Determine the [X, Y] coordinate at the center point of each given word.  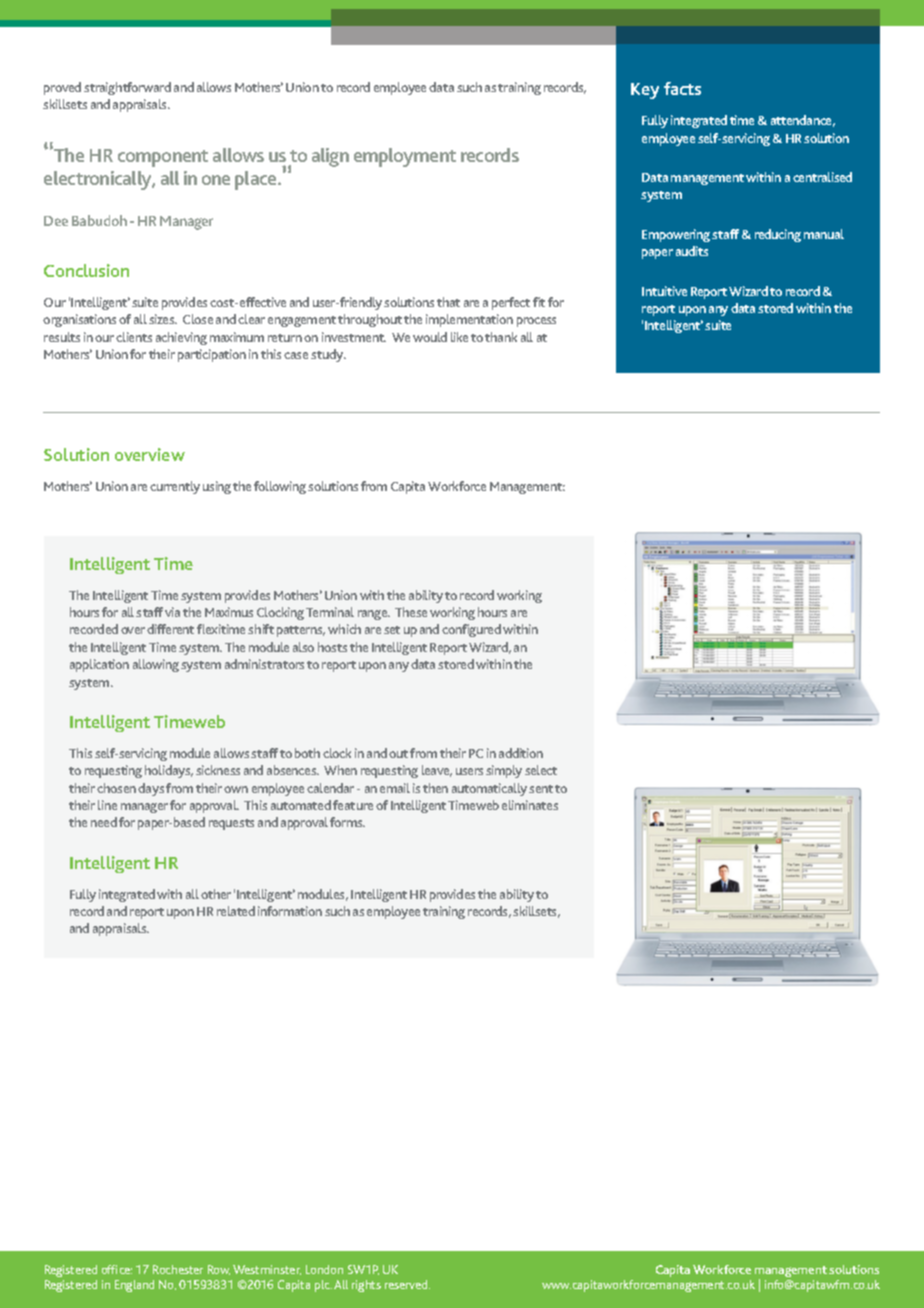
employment [405, 157]
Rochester [178, 1269]
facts [682, 88]
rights [366, 1286]
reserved [407, 1284]
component [163, 158]
